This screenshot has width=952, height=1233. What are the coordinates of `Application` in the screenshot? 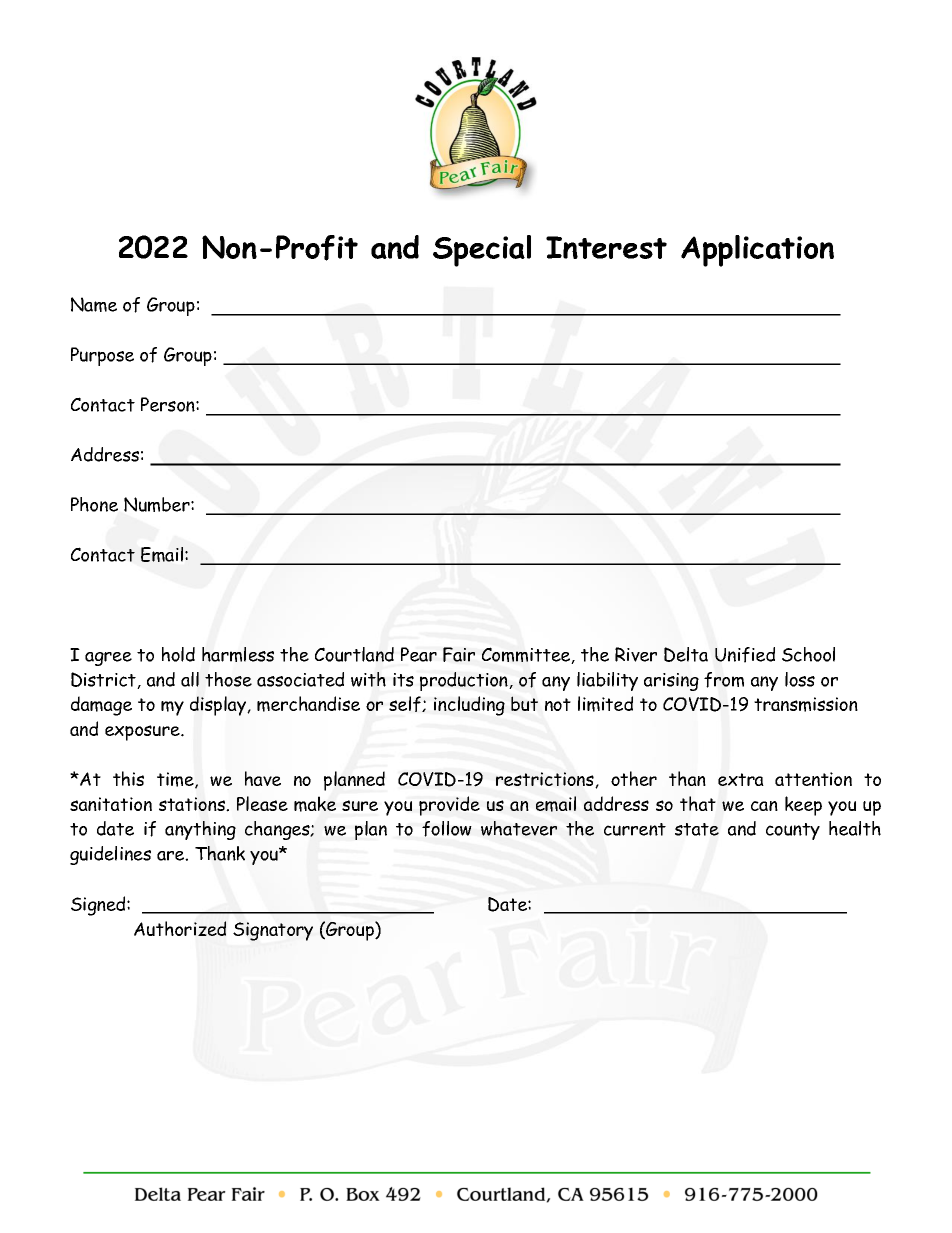 It's located at (757, 251).
